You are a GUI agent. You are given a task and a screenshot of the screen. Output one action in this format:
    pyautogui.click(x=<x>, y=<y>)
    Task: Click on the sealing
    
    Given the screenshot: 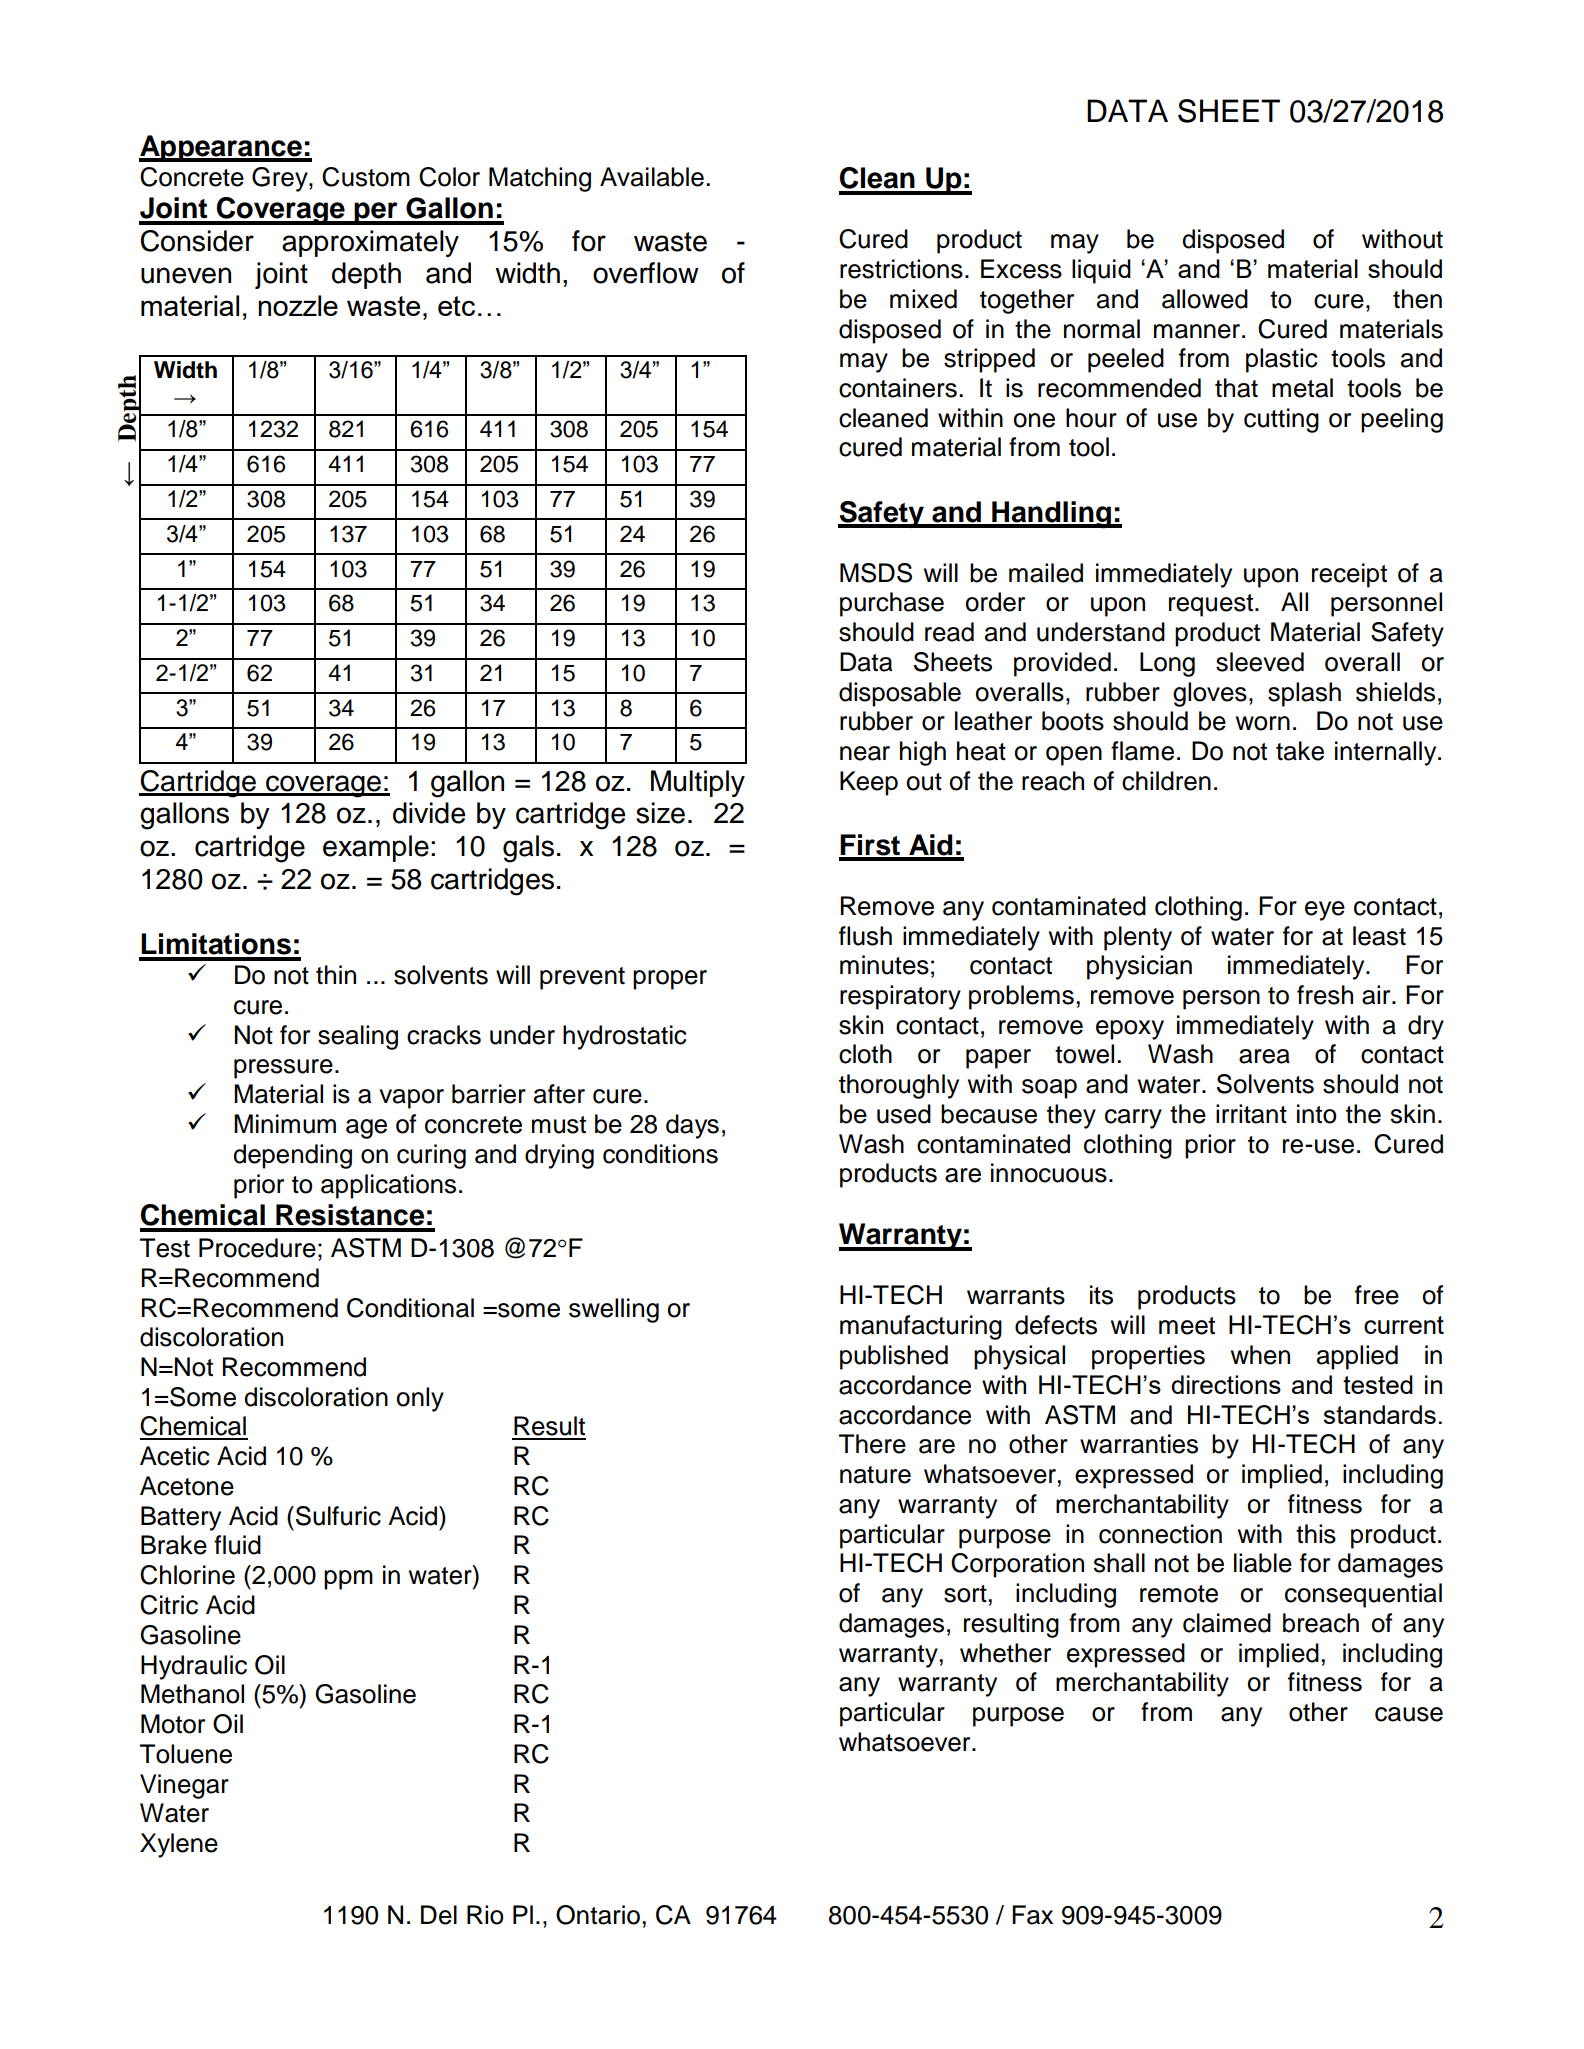 What is the action you would take?
    pyautogui.click(x=358, y=1037)
